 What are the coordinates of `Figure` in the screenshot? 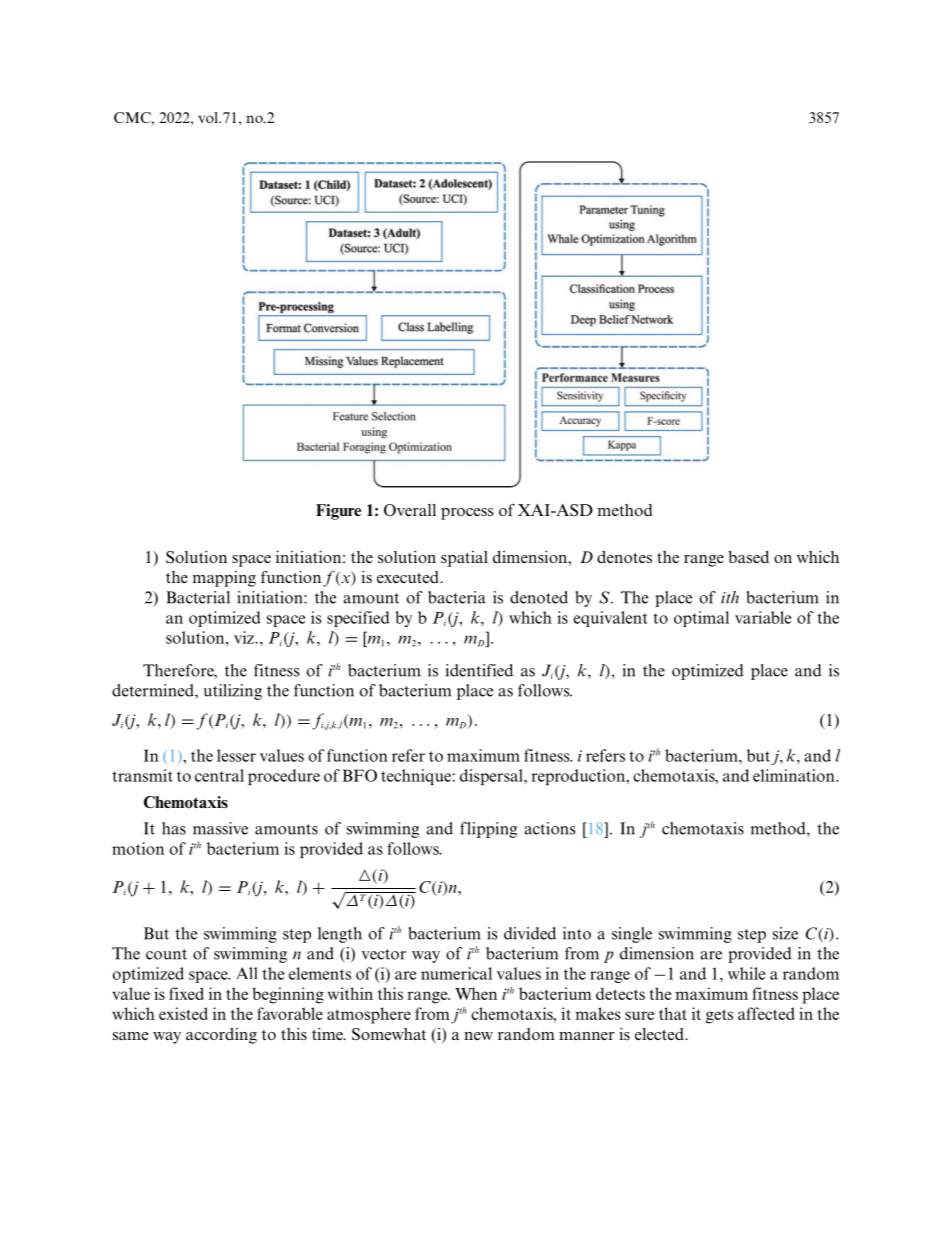 It's located at (338, 512).
